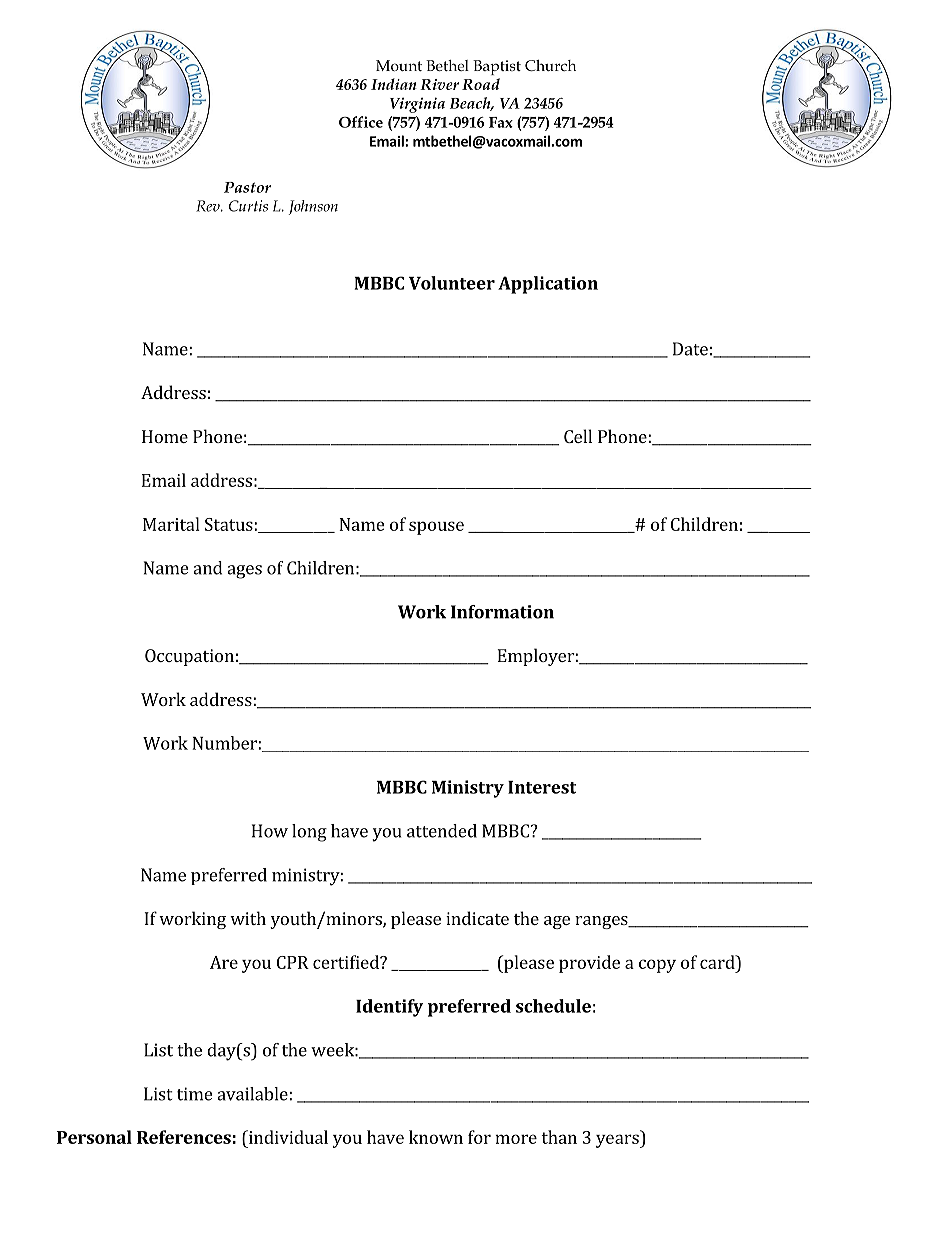 This image has height=1233, width=952. Describe the element at coordinates (502, 612) in the image. I see `Information` at that location.
